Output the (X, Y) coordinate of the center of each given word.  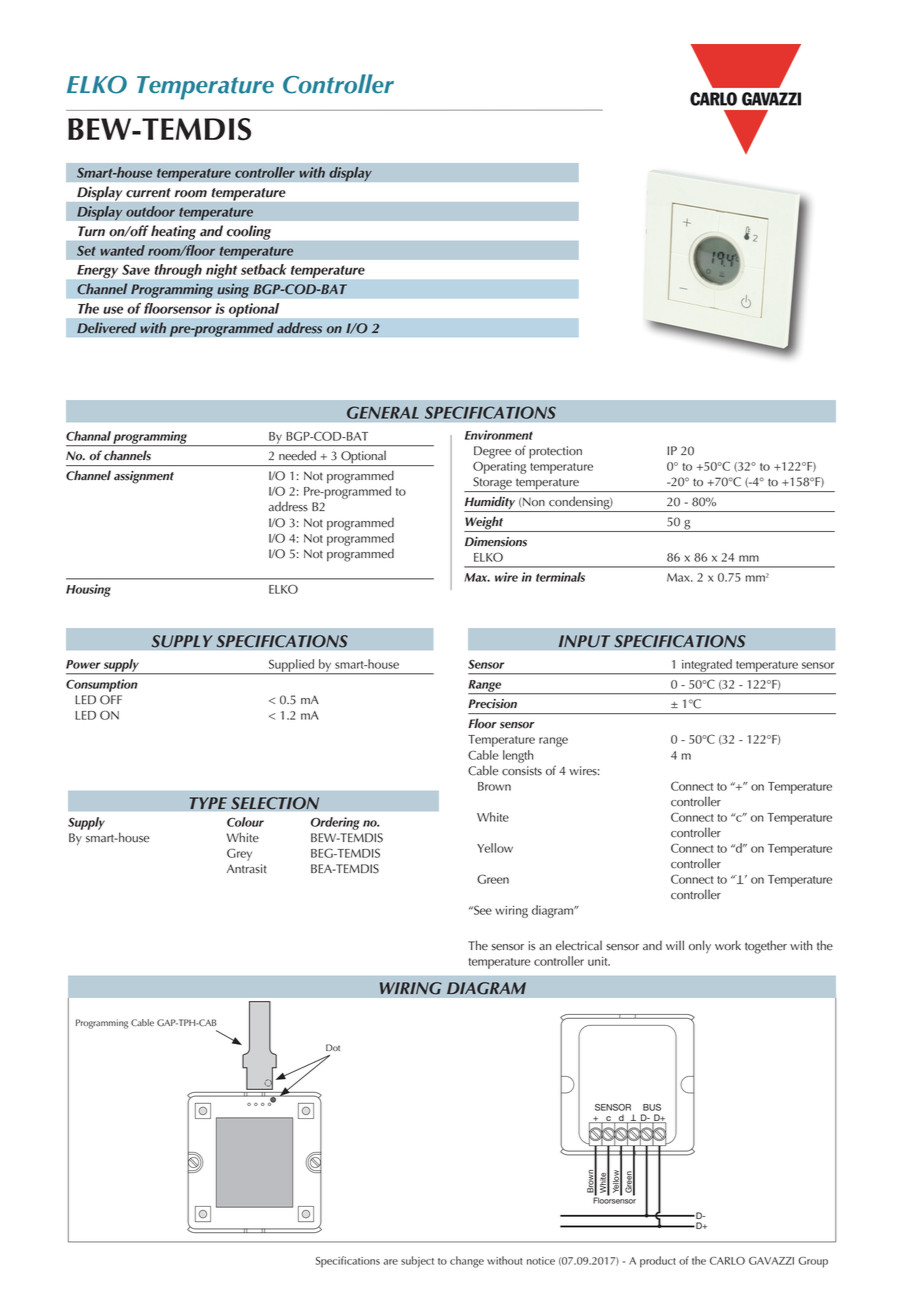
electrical (579, 945)
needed (297, 455)
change (467, 1262)
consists (522, 771)
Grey (239, 854)
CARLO (727, 1261)
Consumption (101, 685)
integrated (707, 666)
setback (264, 269)
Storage (492, 484)
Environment (499, 435)
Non (534, 501)
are (390, 1262)
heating (173, 232)
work (728, 945)
